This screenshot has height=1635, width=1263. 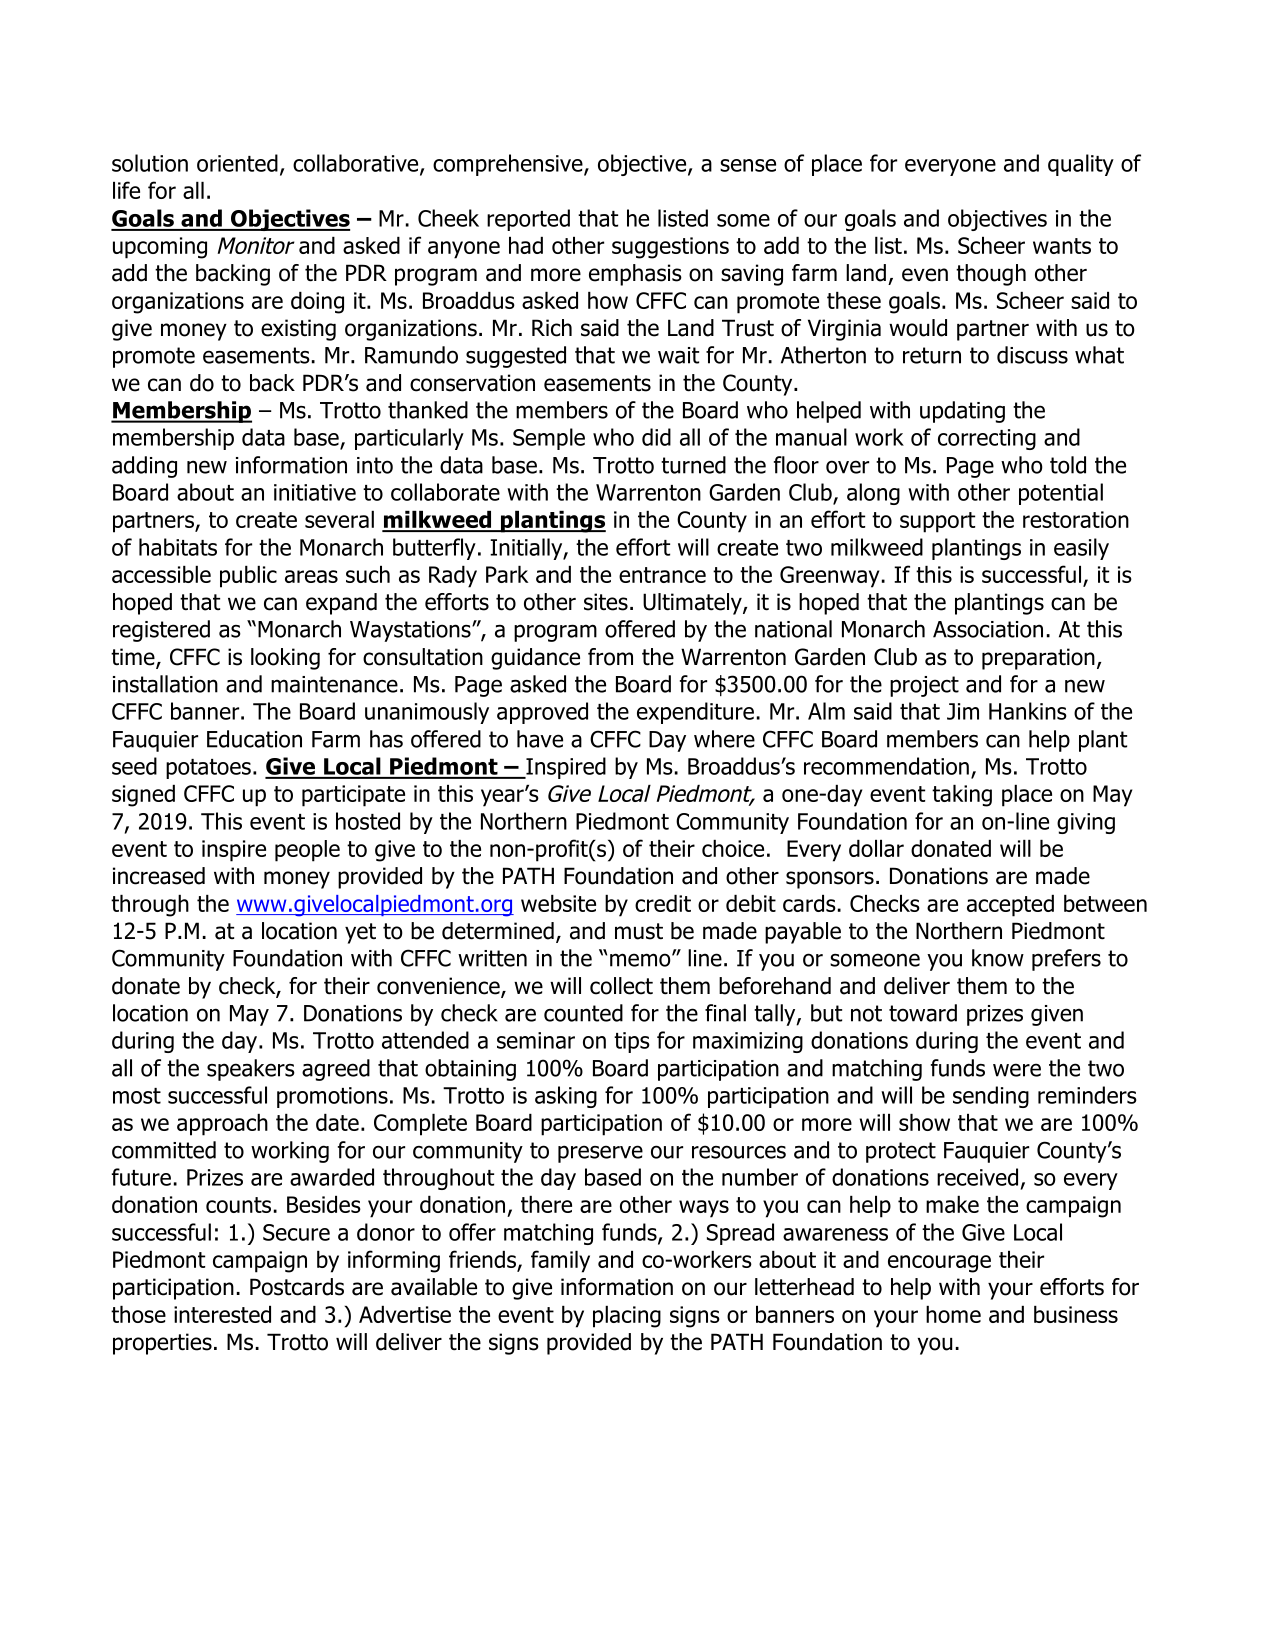 What do you see at coordinates (1017, 1070) in the screenshot?
I see `were` at bounding box center [1017, 1070].
